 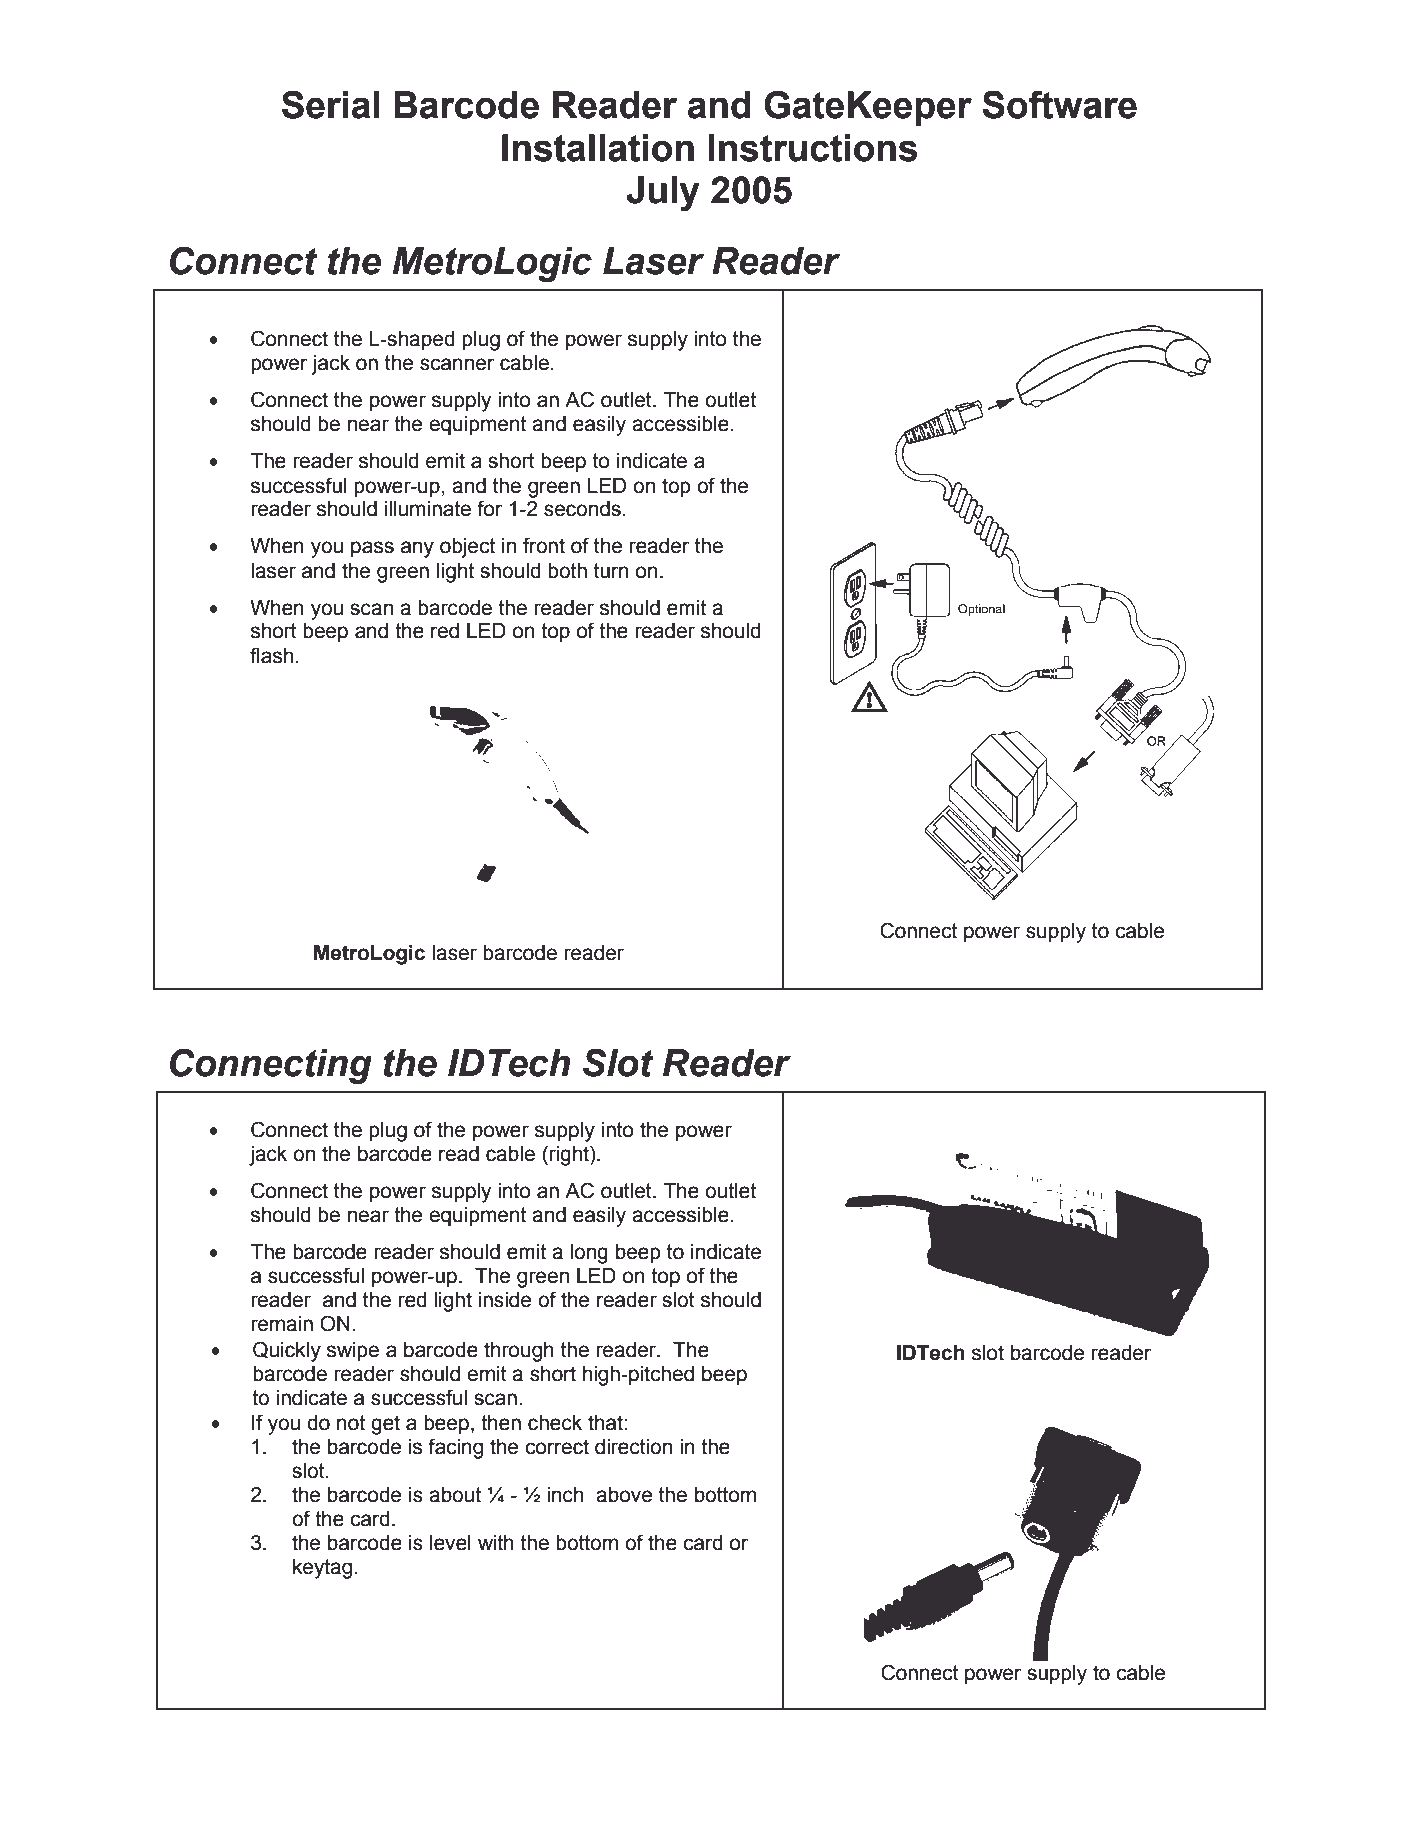 What do you see at coordinates (505, 1300) in the document?
I see `inside` at bounding box center [505, 1300].
